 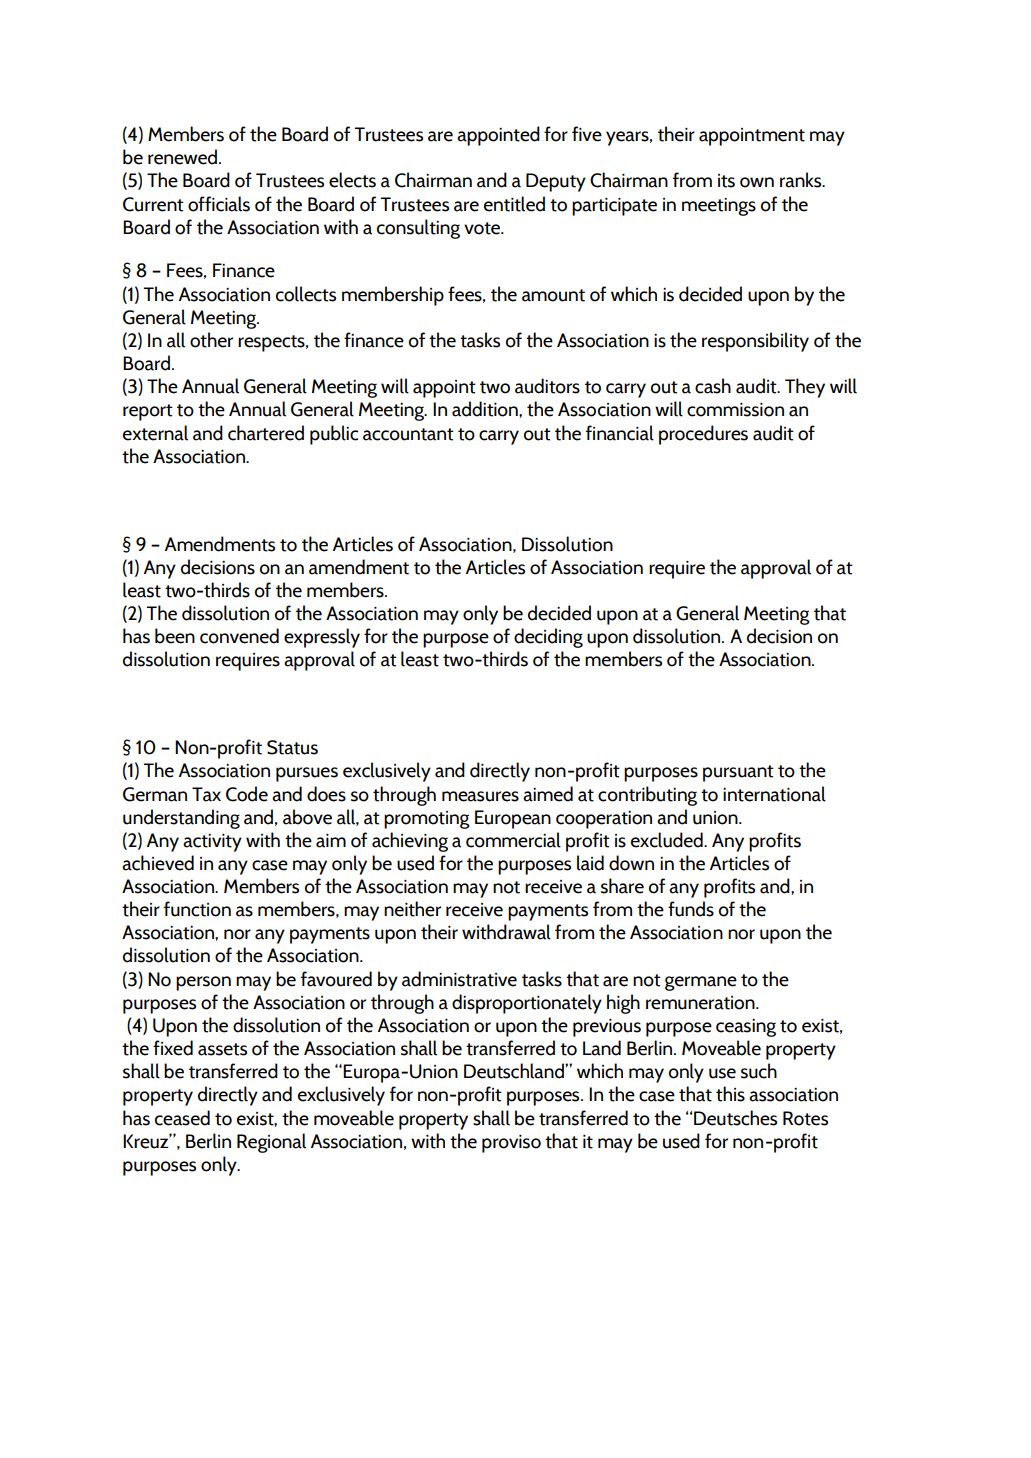 I want to click on pursuant, so click(x=738, y=773).
